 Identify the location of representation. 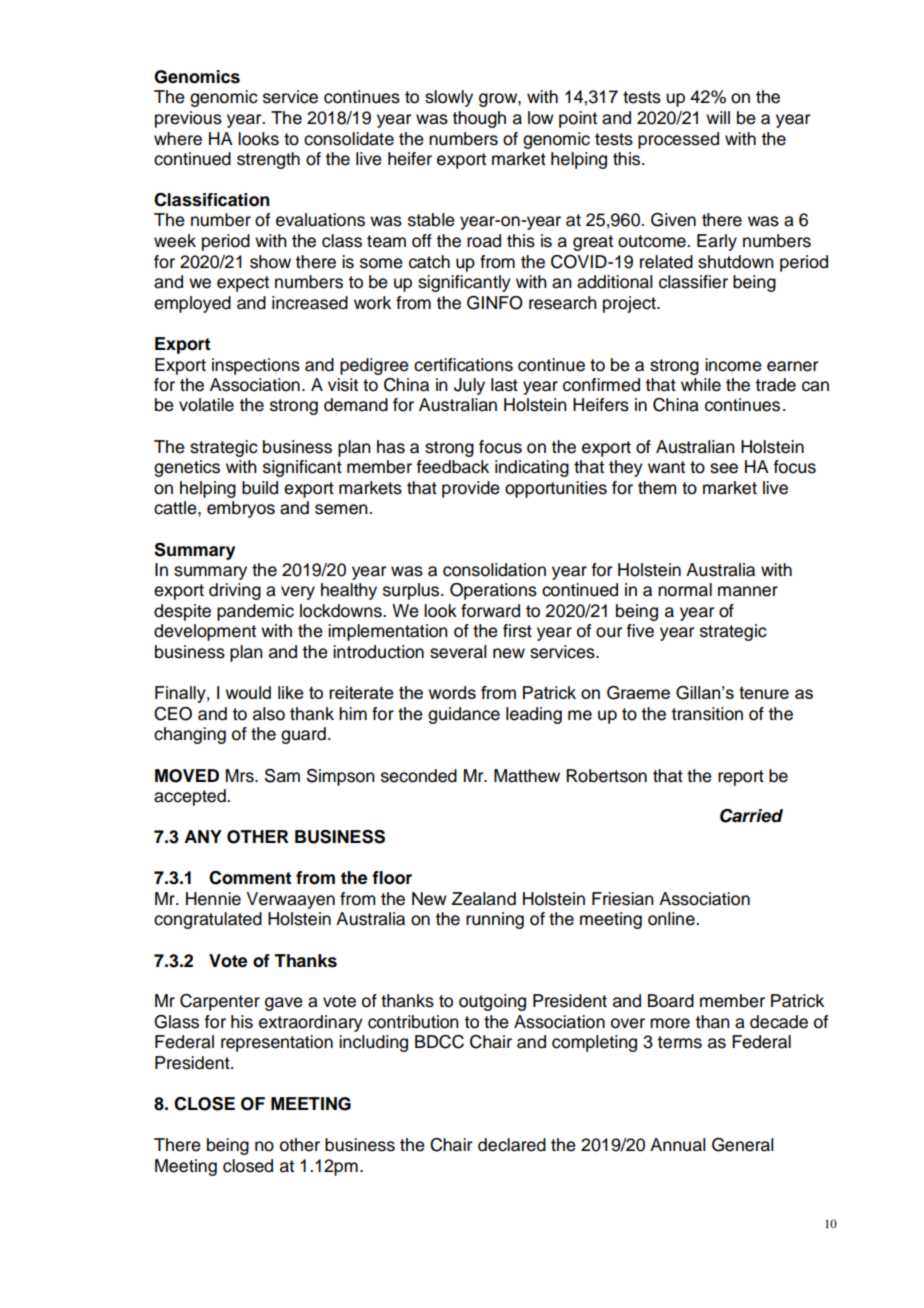
(277, 1043).
